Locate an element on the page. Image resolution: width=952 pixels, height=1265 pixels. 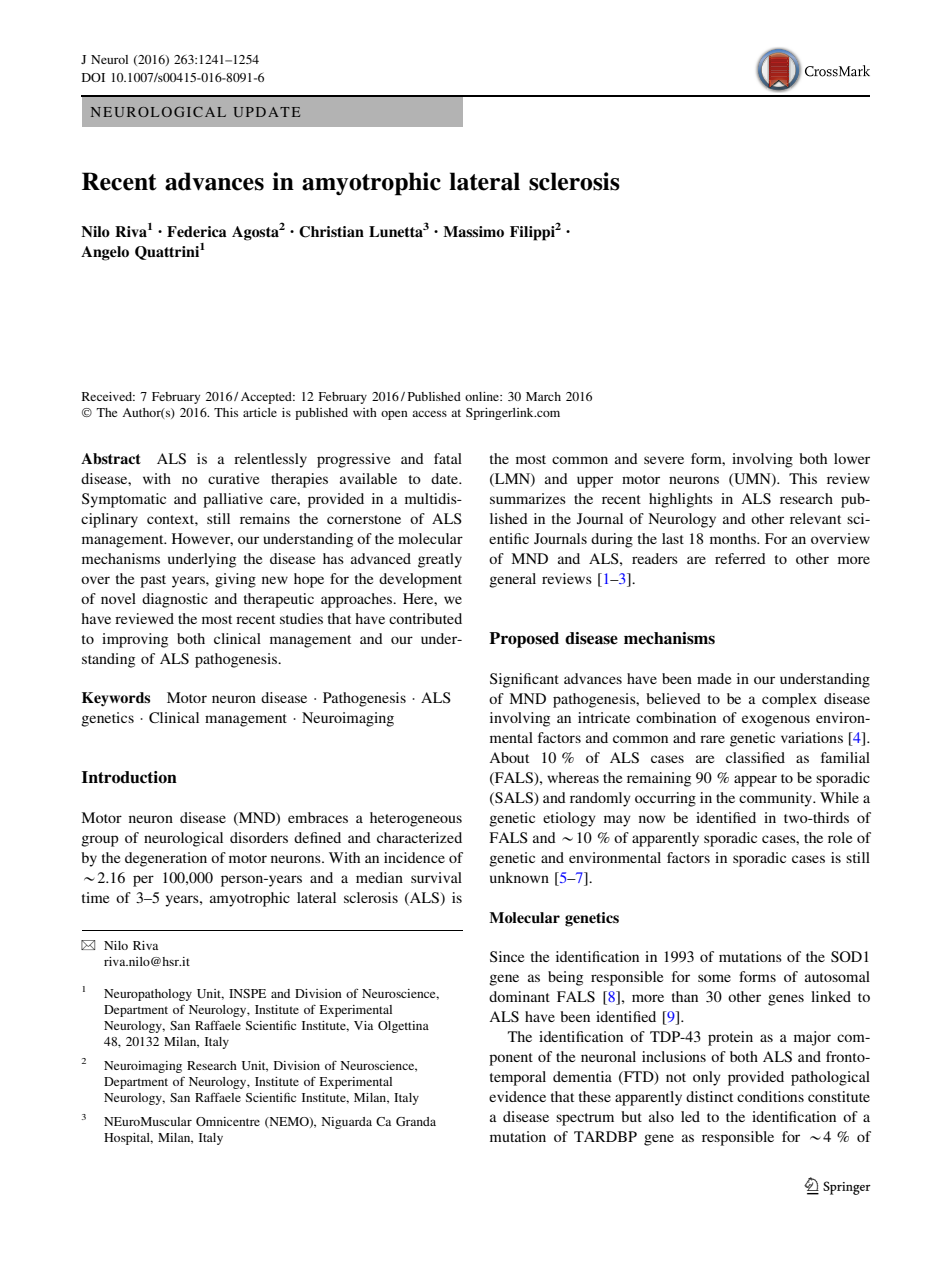
diagnostic is located at coordinates (175, 600).
